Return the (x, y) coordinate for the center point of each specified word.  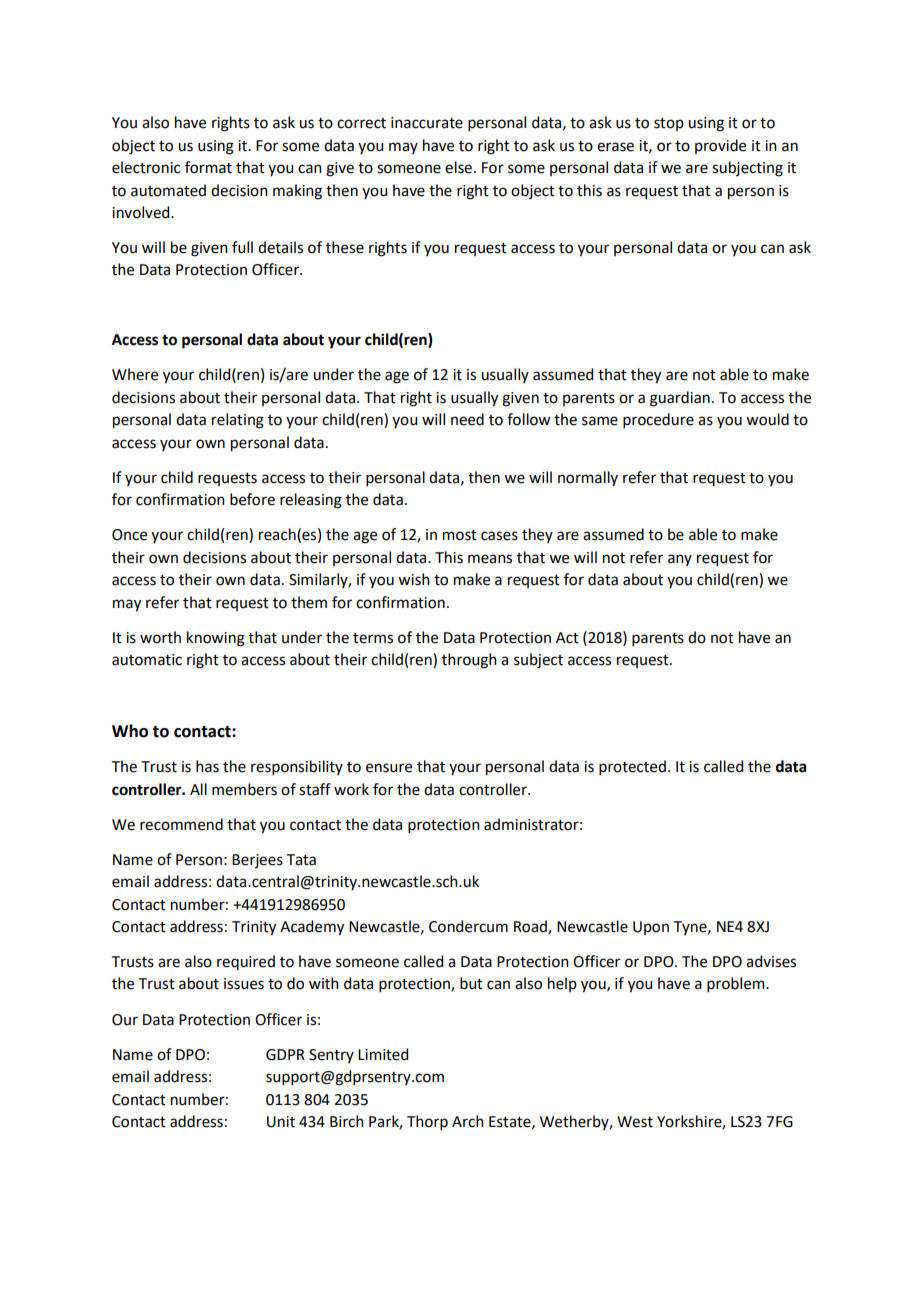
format (208, 167)
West (635, 1122)
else (458, 167)
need (467, 419)
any (680, 560)
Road (531, 927)
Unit (281, 1122)
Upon (651, 928)
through (469, 661)
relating (238, 421)
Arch (468, 1121)
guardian (680, 399)
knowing (216, 639)
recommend (181, 824)
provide (720, 146)
